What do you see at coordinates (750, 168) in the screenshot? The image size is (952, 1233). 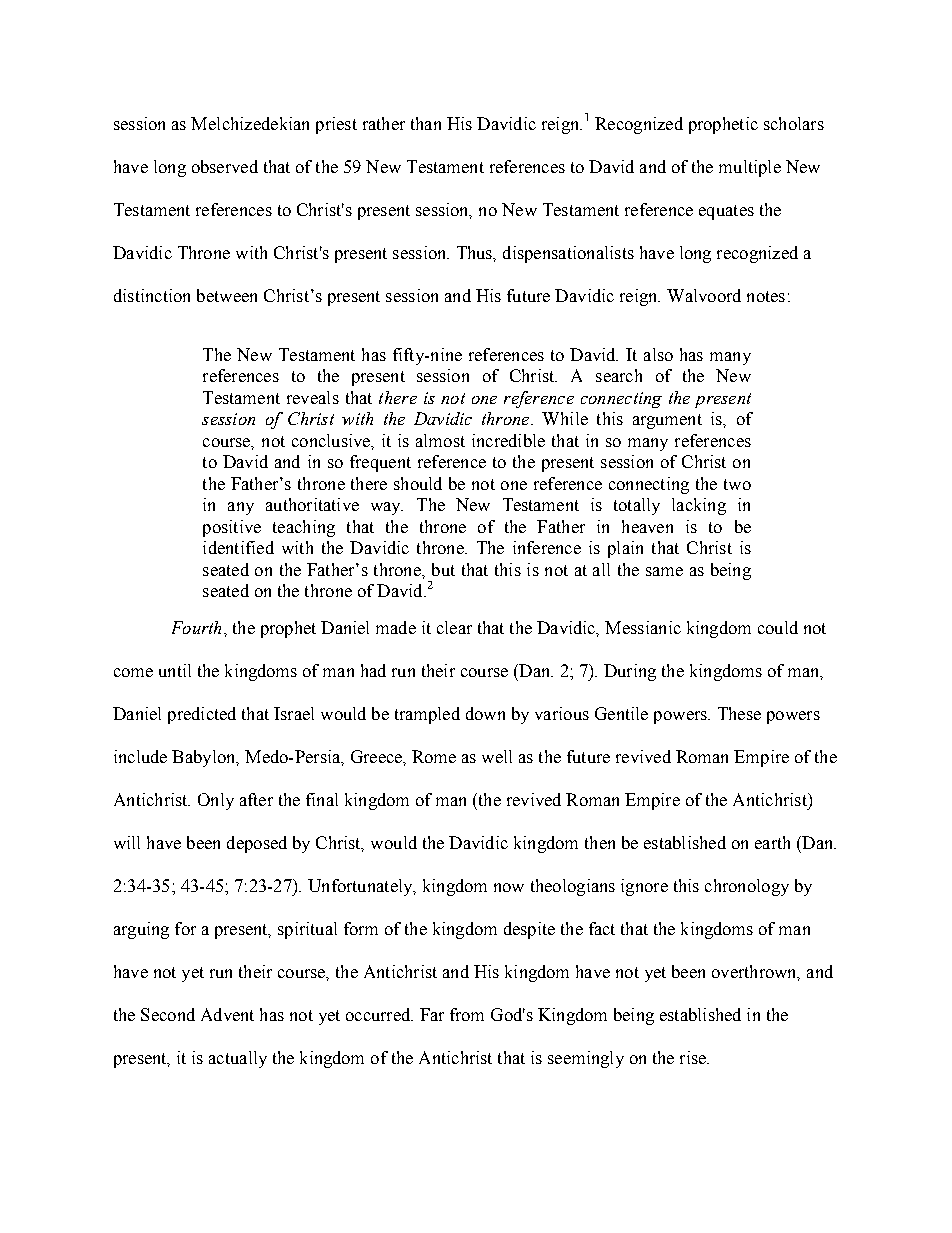 I see `multiple` at bounding box center [750, 168].
